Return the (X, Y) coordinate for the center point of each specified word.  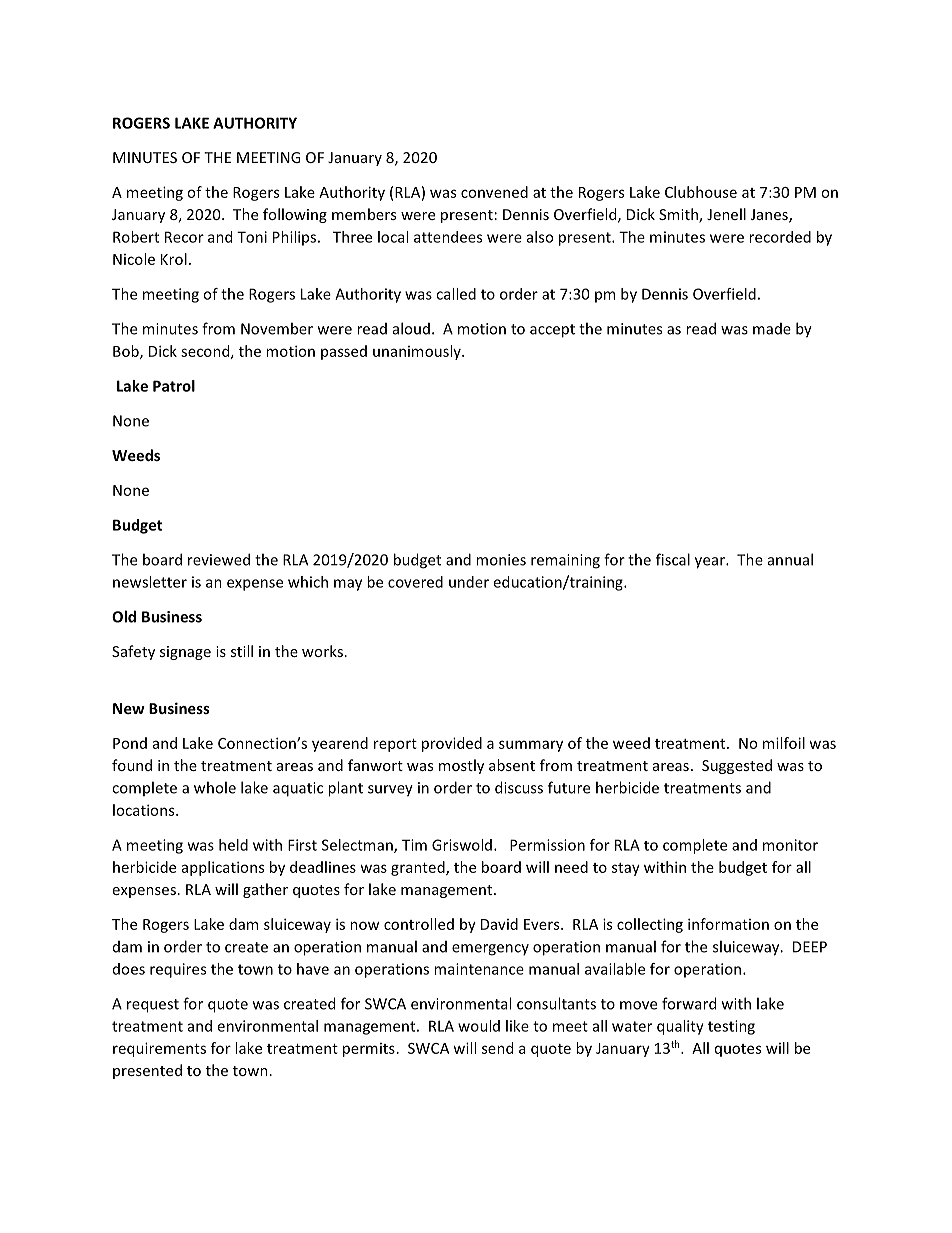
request (153, 1006)
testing (731, 1027)
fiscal (673, 559)
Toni (252, 237)
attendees (448, 237)
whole (215, 787)
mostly (461, 766)
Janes (770, 216)
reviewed (219, 559)
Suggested (737, 766)
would (479, 1026)
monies (501, 560)
